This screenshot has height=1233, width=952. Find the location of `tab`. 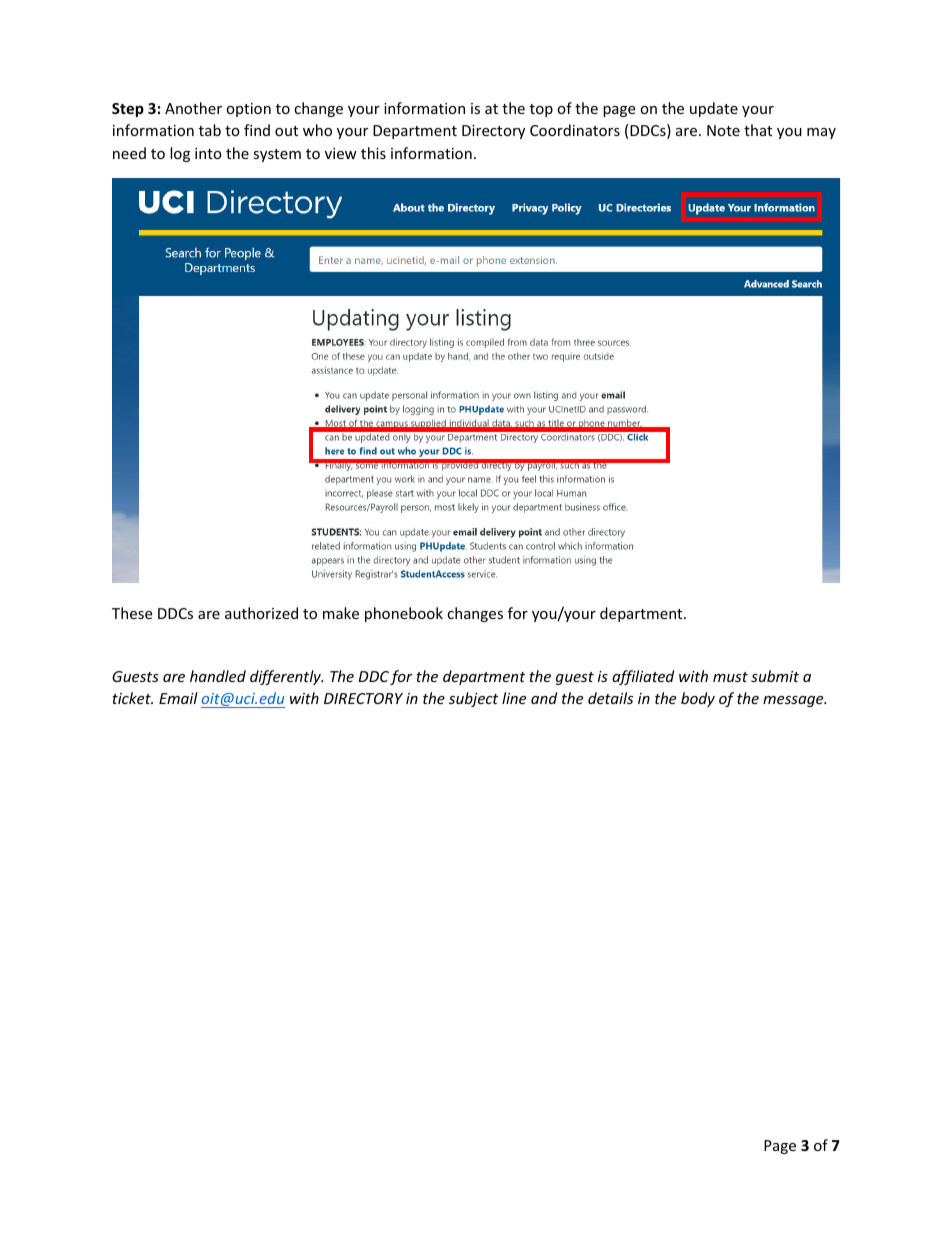

tab is located at coordinates (210, 130).
